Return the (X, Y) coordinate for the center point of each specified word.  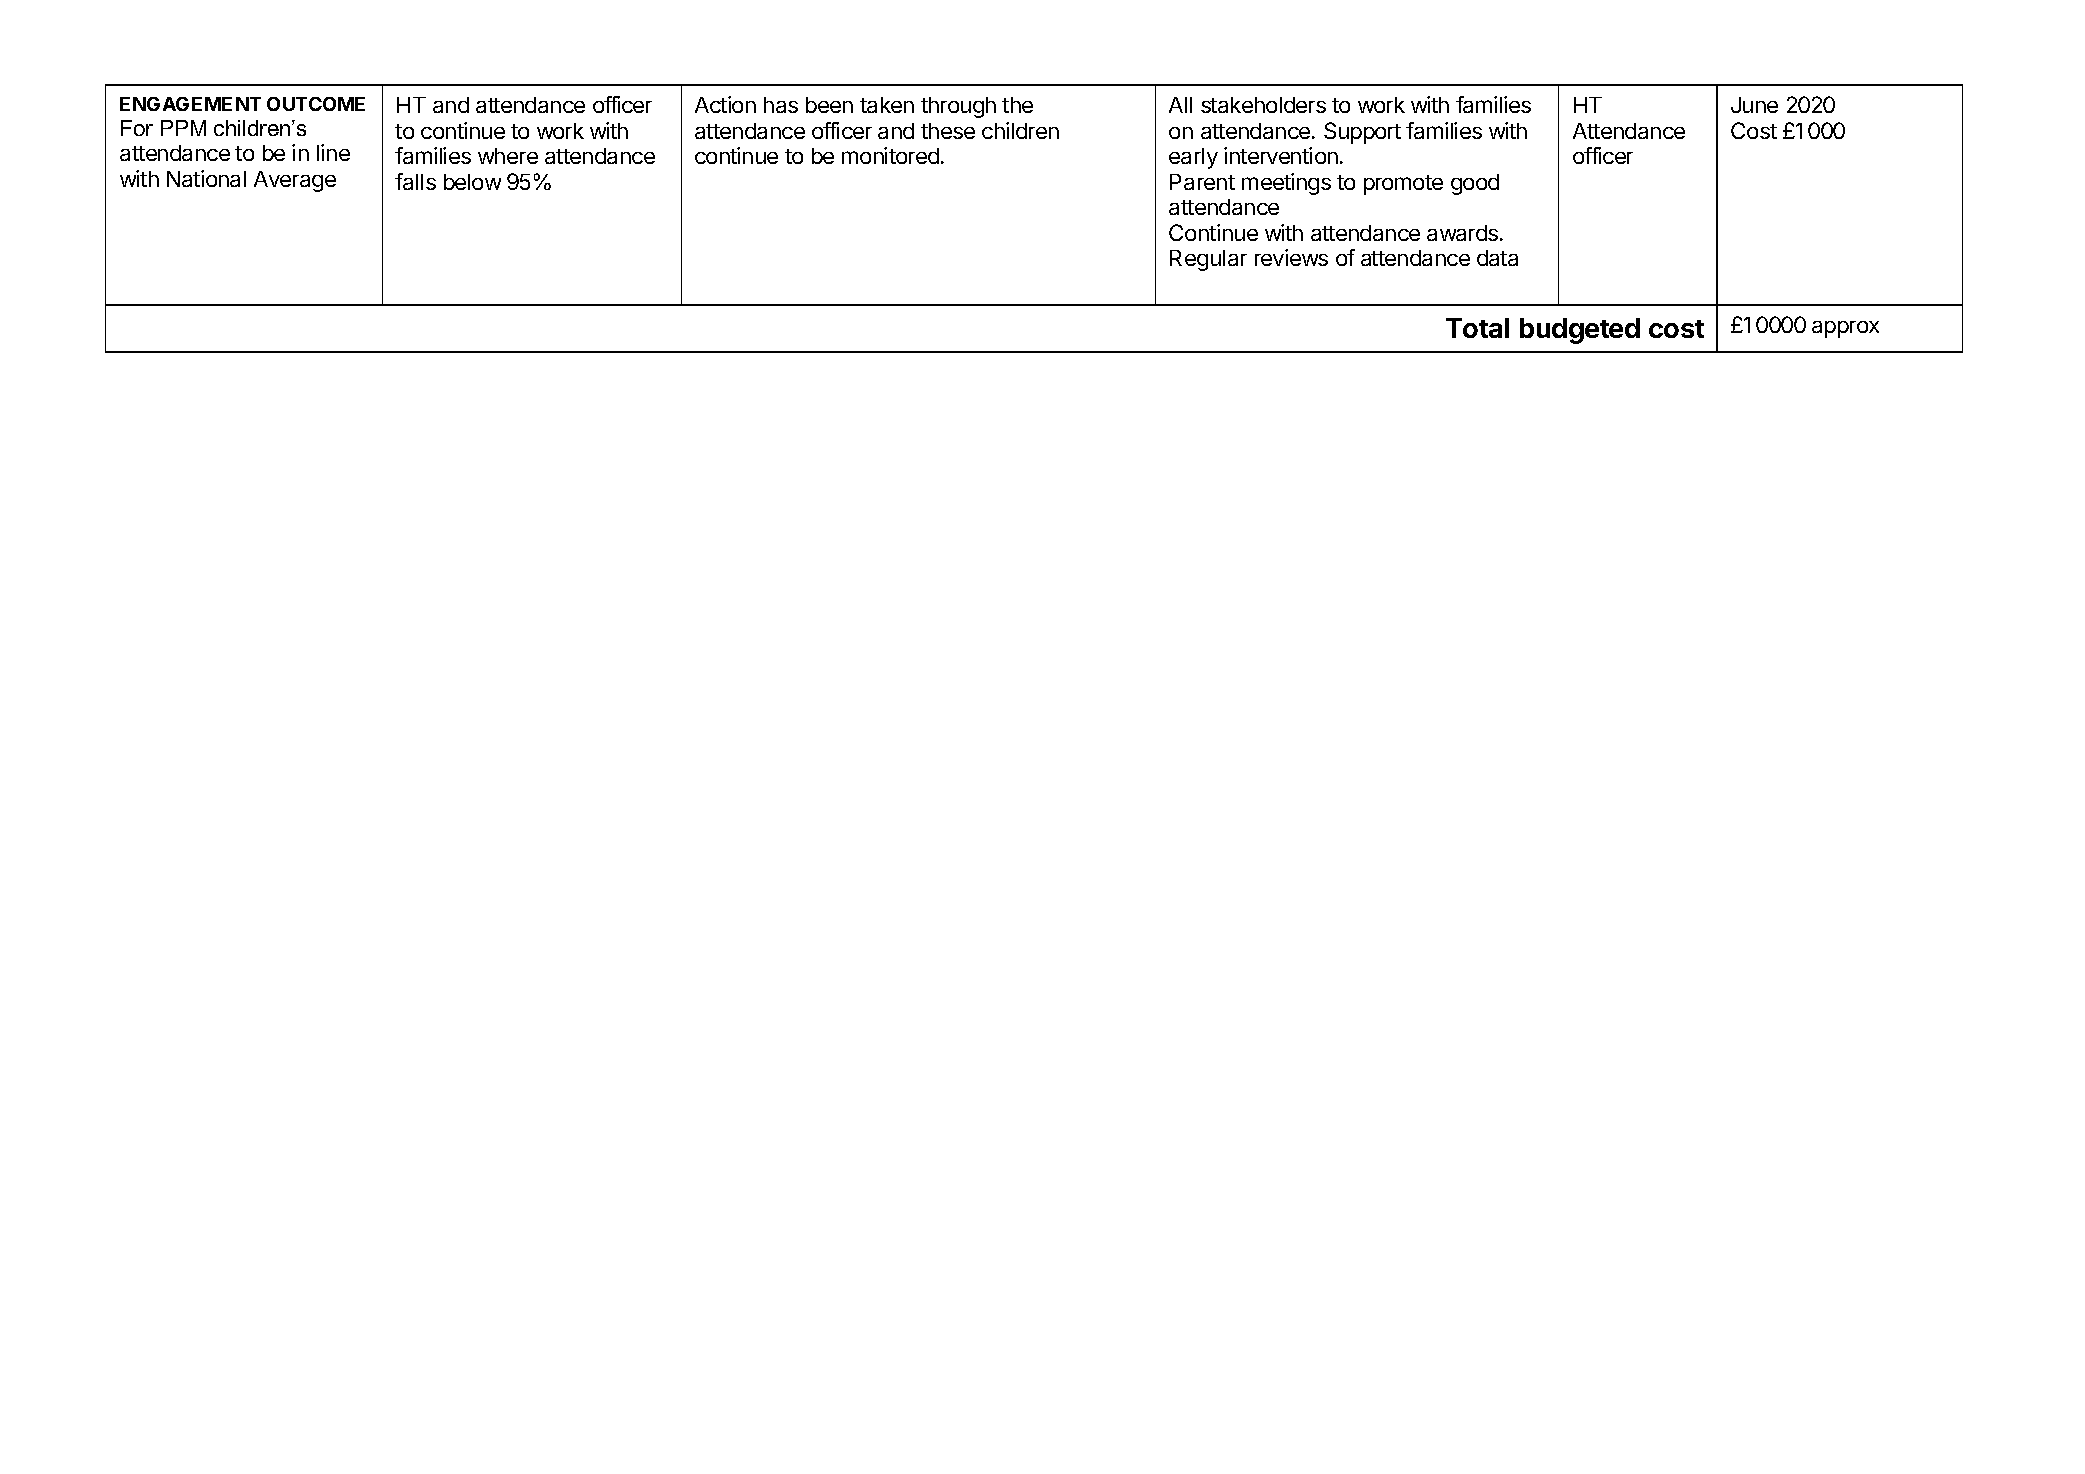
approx (1845, 329)
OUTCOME (316, 104)
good (1475, 184)
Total (1477, 328)
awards (1462, 233)
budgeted (1580, 331)
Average (295, 181)
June (1754, 105)
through (958, 107)
